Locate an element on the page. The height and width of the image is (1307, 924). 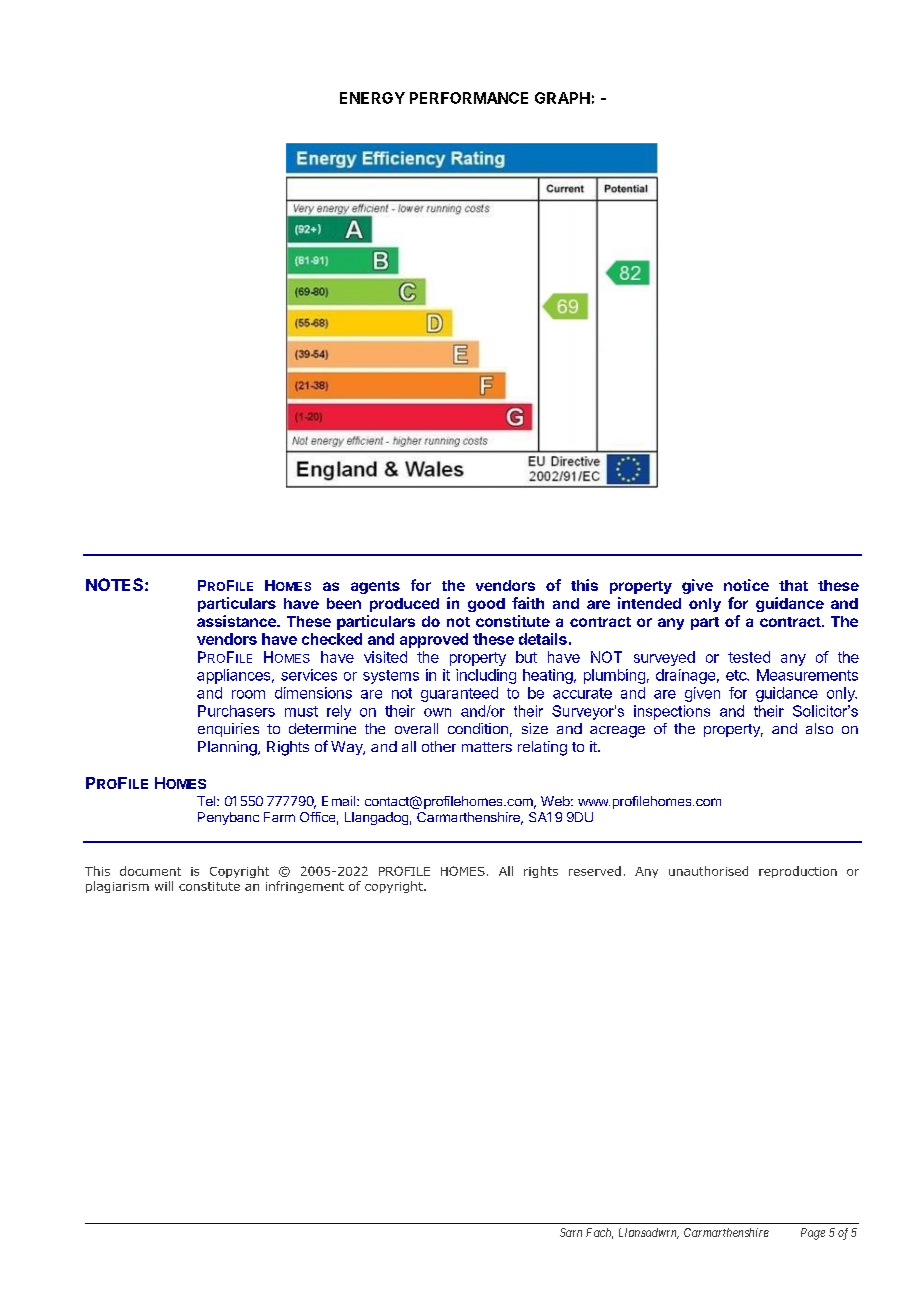
assistance is located at coordinates (237, 621).
